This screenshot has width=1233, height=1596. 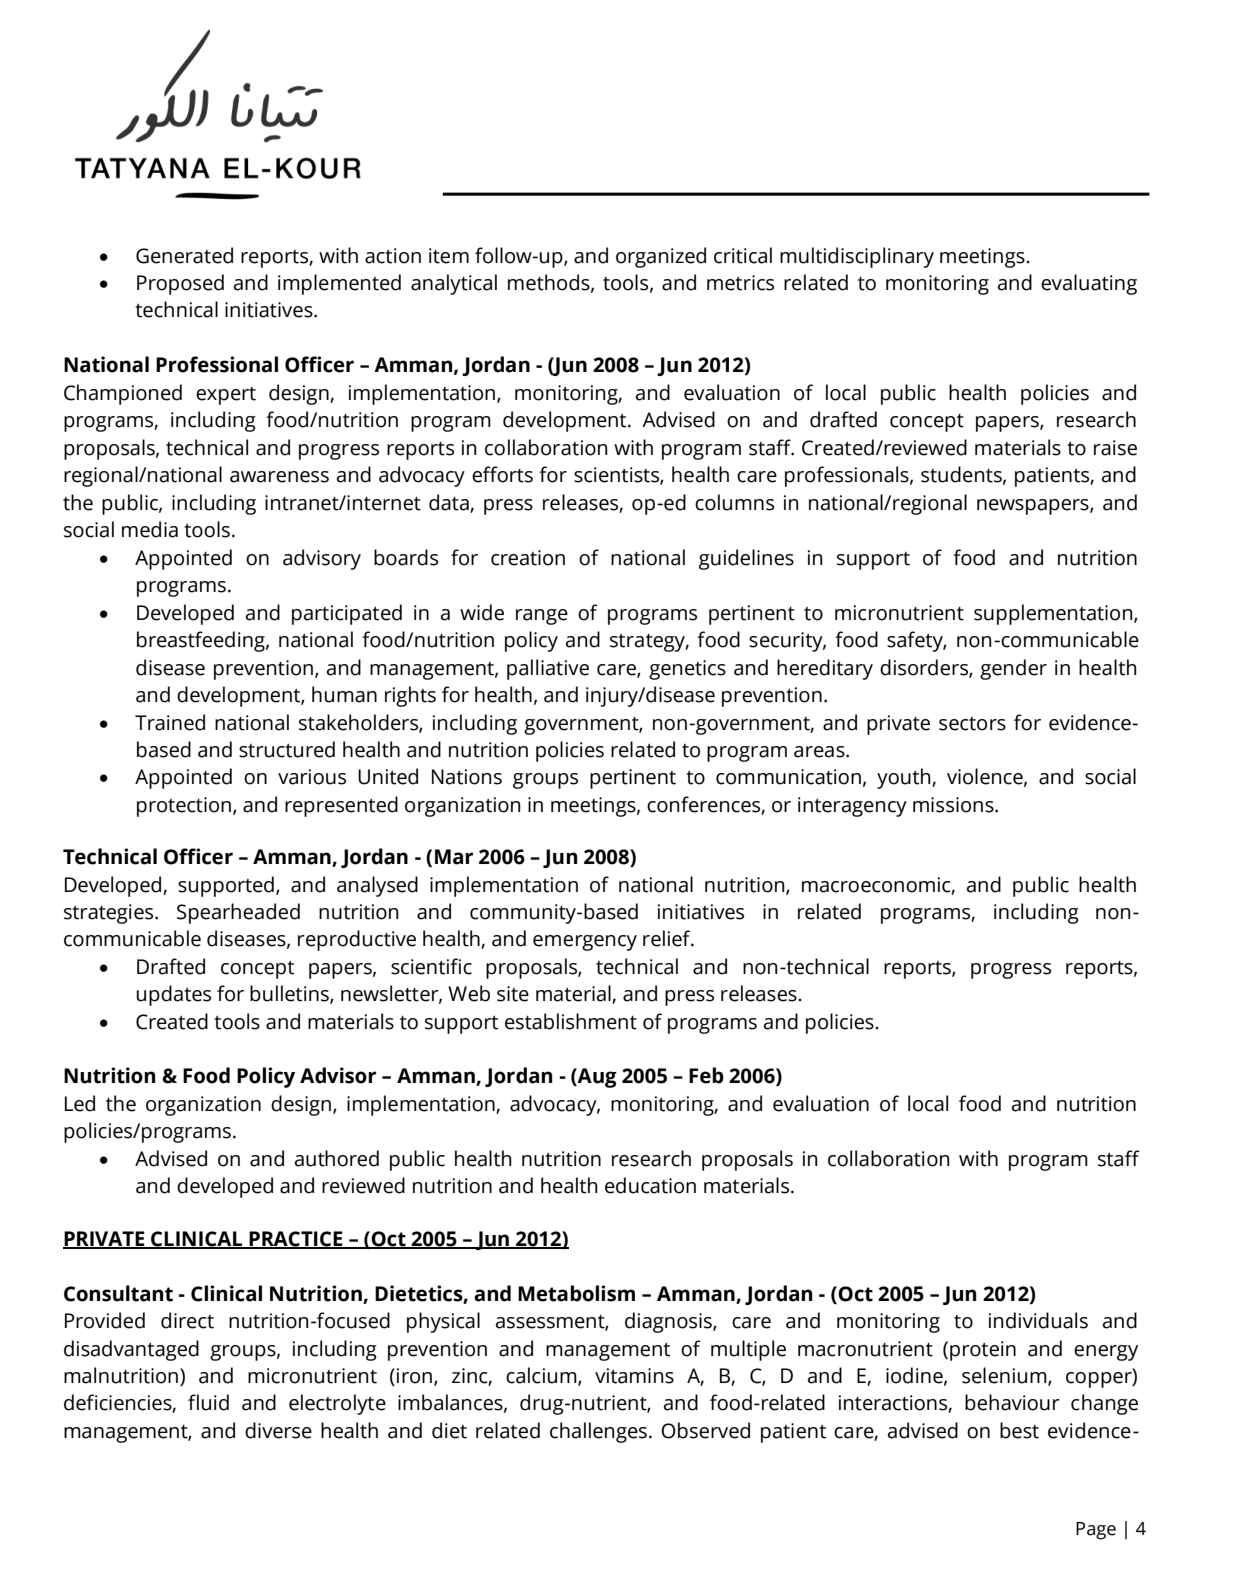 What do you see at coordinates (80, 1103) in the screenshot?
I see `Led` at bounding box center [80, 1103].
